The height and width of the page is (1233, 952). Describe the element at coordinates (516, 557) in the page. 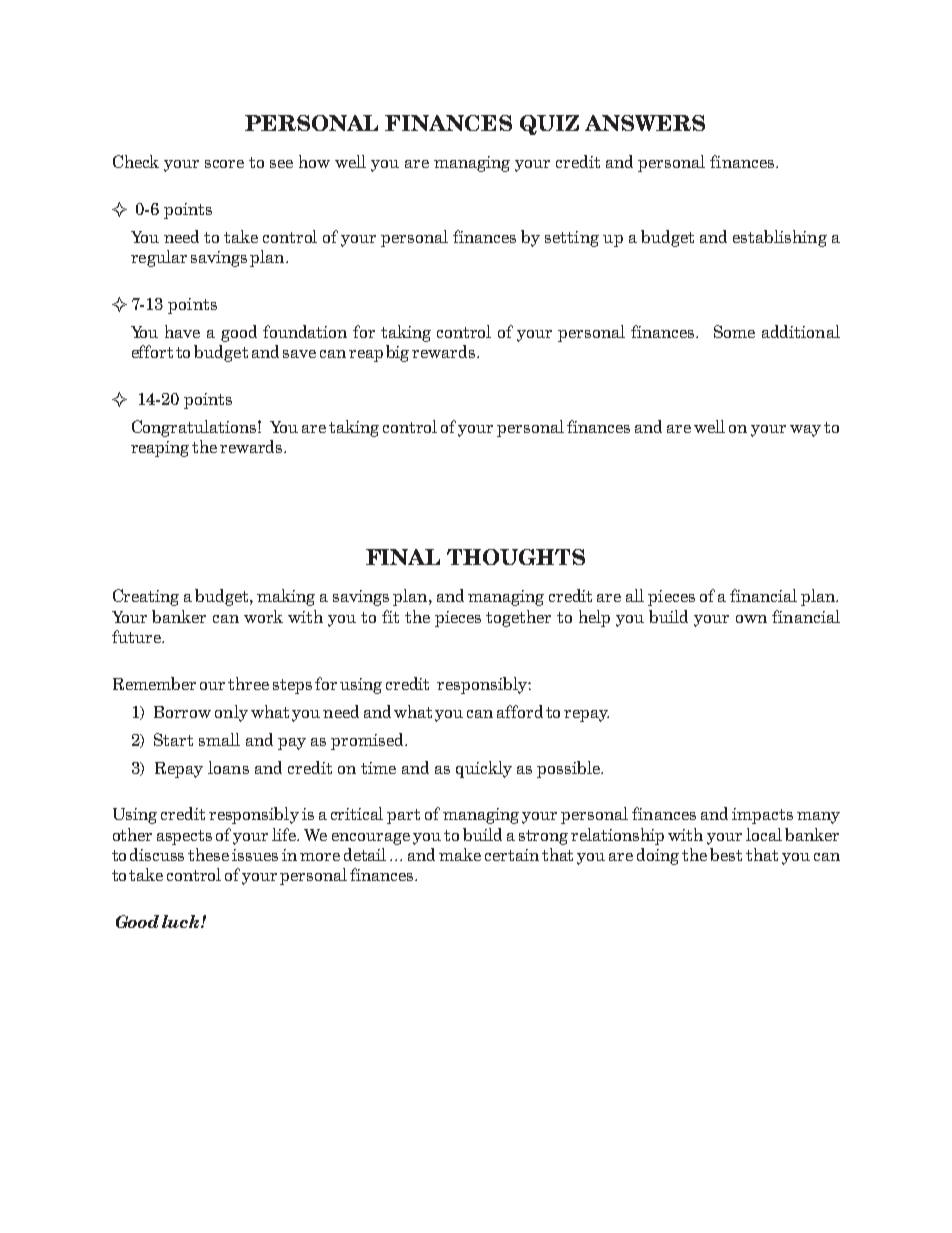

I see `THOUGHTS` at that location.
